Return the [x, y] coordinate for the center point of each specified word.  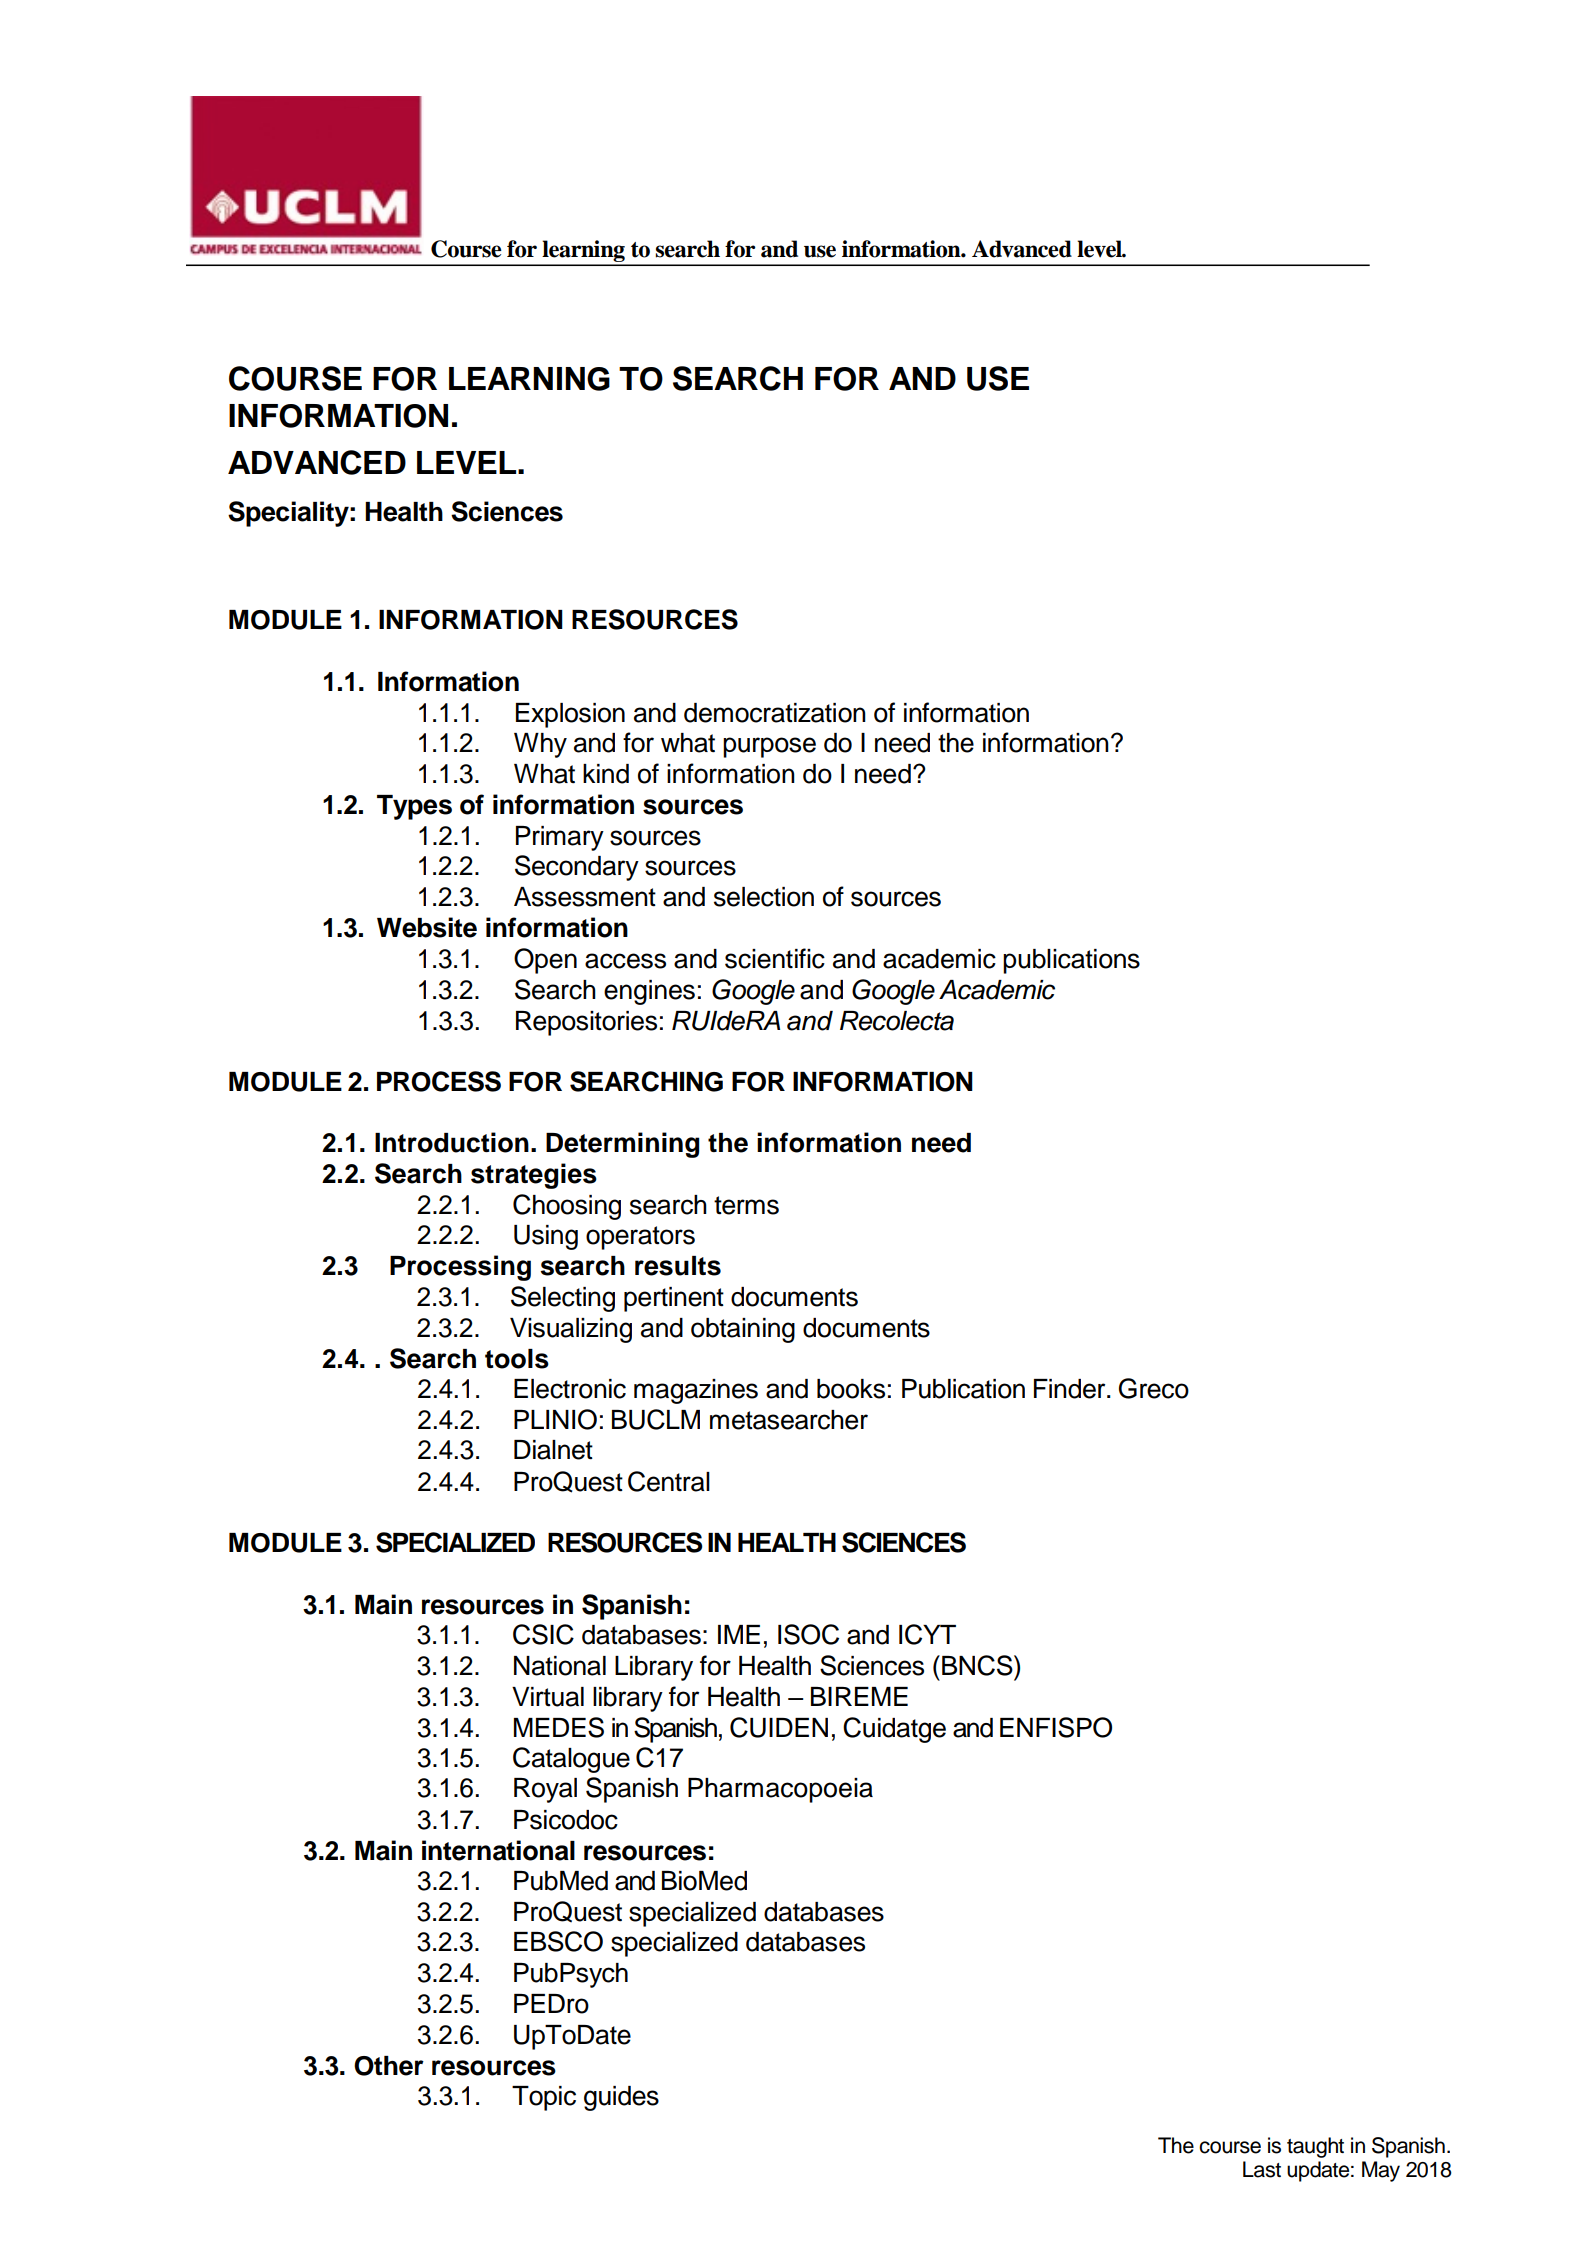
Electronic [570, 1389]
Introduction [452, 1142]
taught [1315, 2147]
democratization [775, 713]
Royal [545, 1790]
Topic [544, 2098]
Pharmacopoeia [780, 1790]
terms [746, 1205]
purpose [769, 747]
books [851, 1389]
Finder [1071, 1389]
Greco [1154, 1388]
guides [621, 2098]
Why [540, 745]
